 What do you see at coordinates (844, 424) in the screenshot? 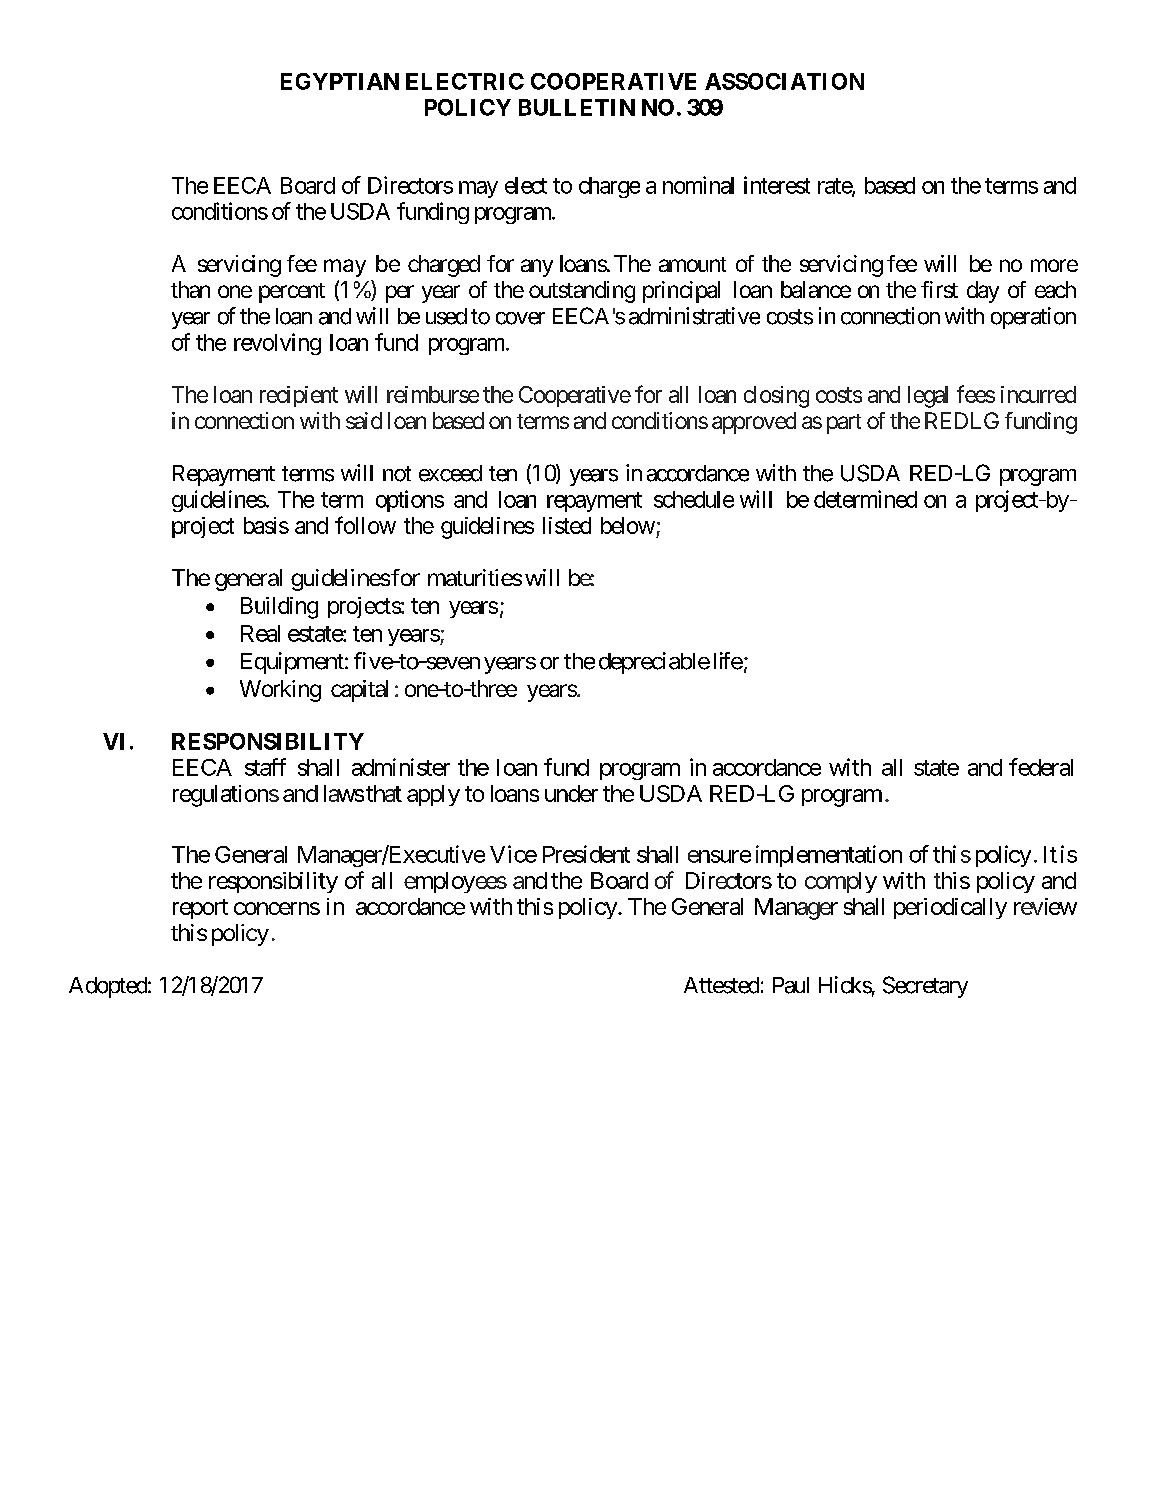
I see `part` at bounding box center [844, 424].
